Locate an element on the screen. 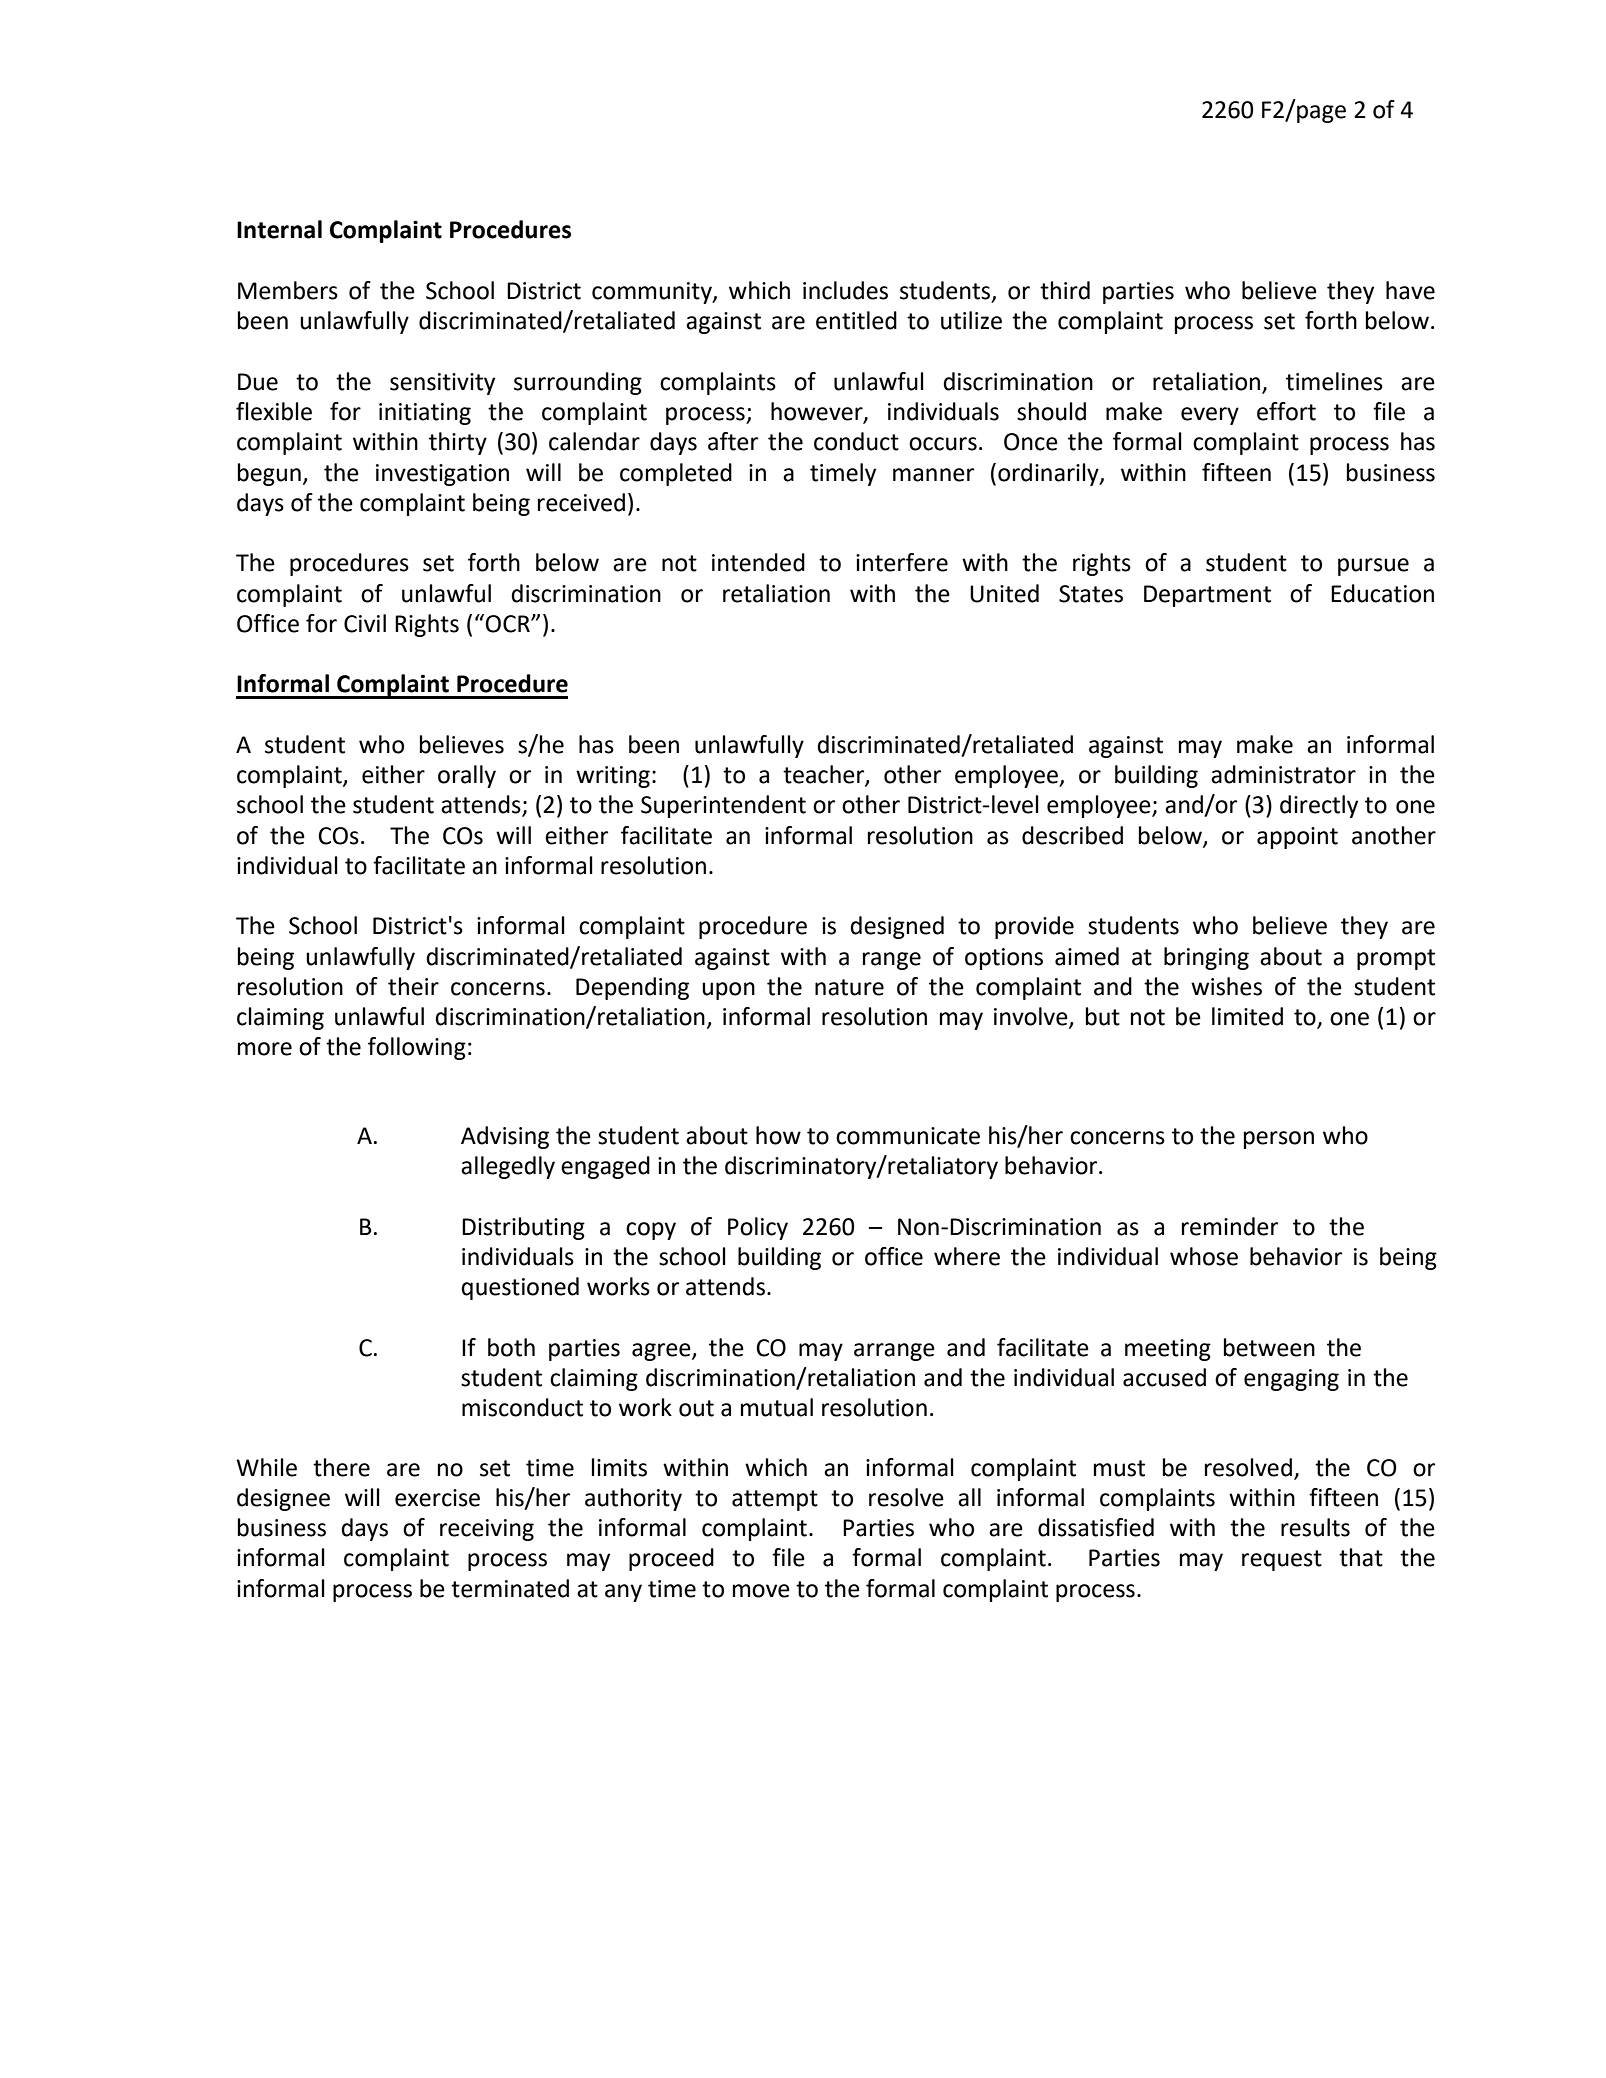 This screenshot has width=1606, height=2078. designed is located at coordinates (897, 927).
